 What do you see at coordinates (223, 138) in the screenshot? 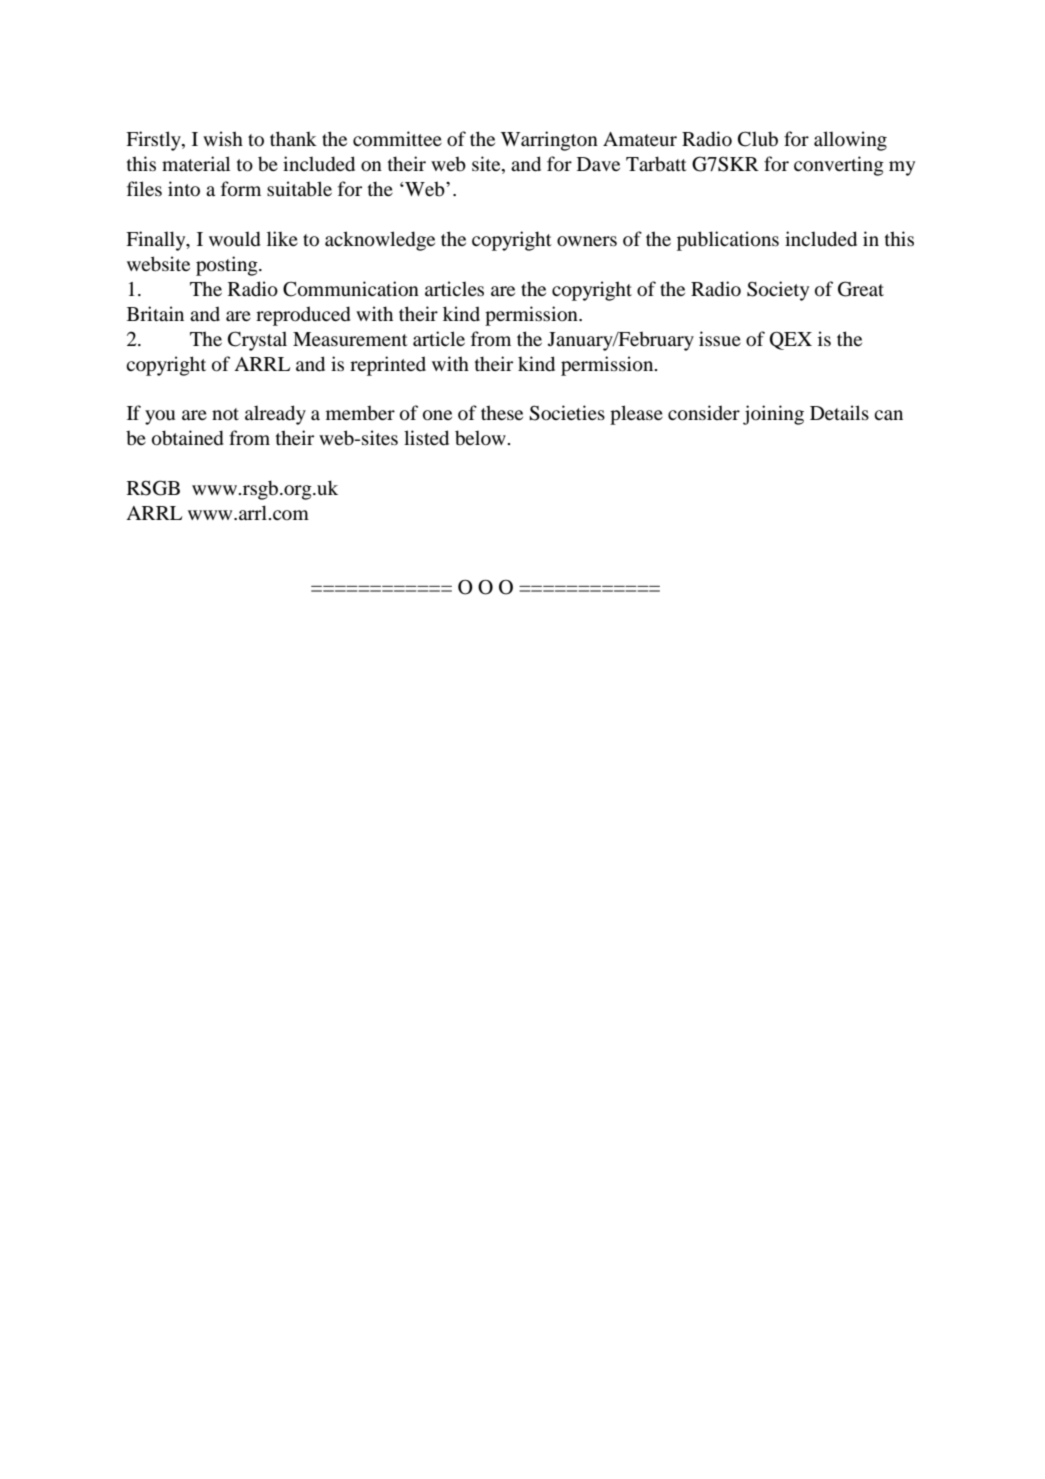
I see `wish` at bounding box center [223, 138].
